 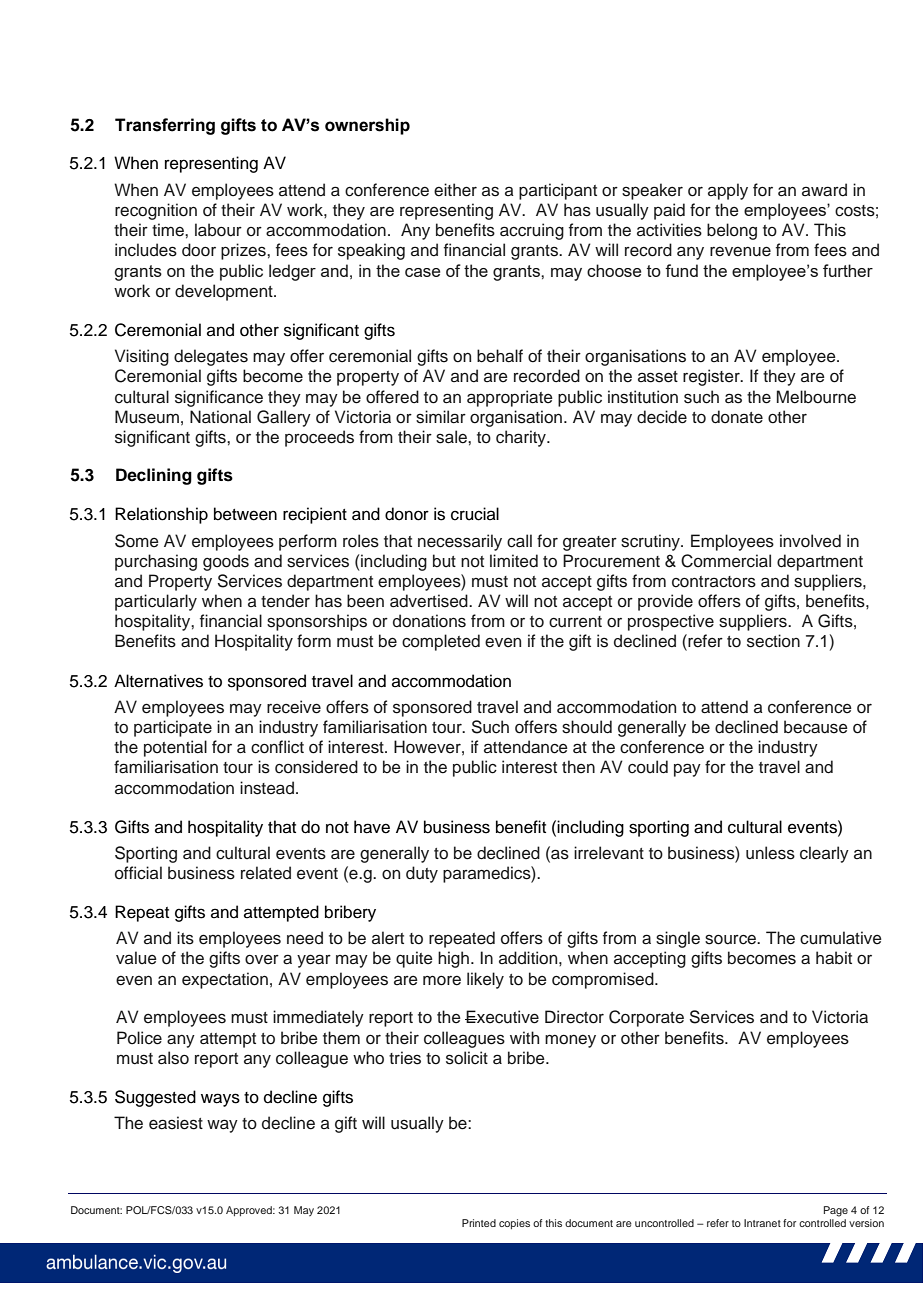 What do you see at coordinates (422, 874) in the page?
I see `duty` at bounding box center [422, 874].
